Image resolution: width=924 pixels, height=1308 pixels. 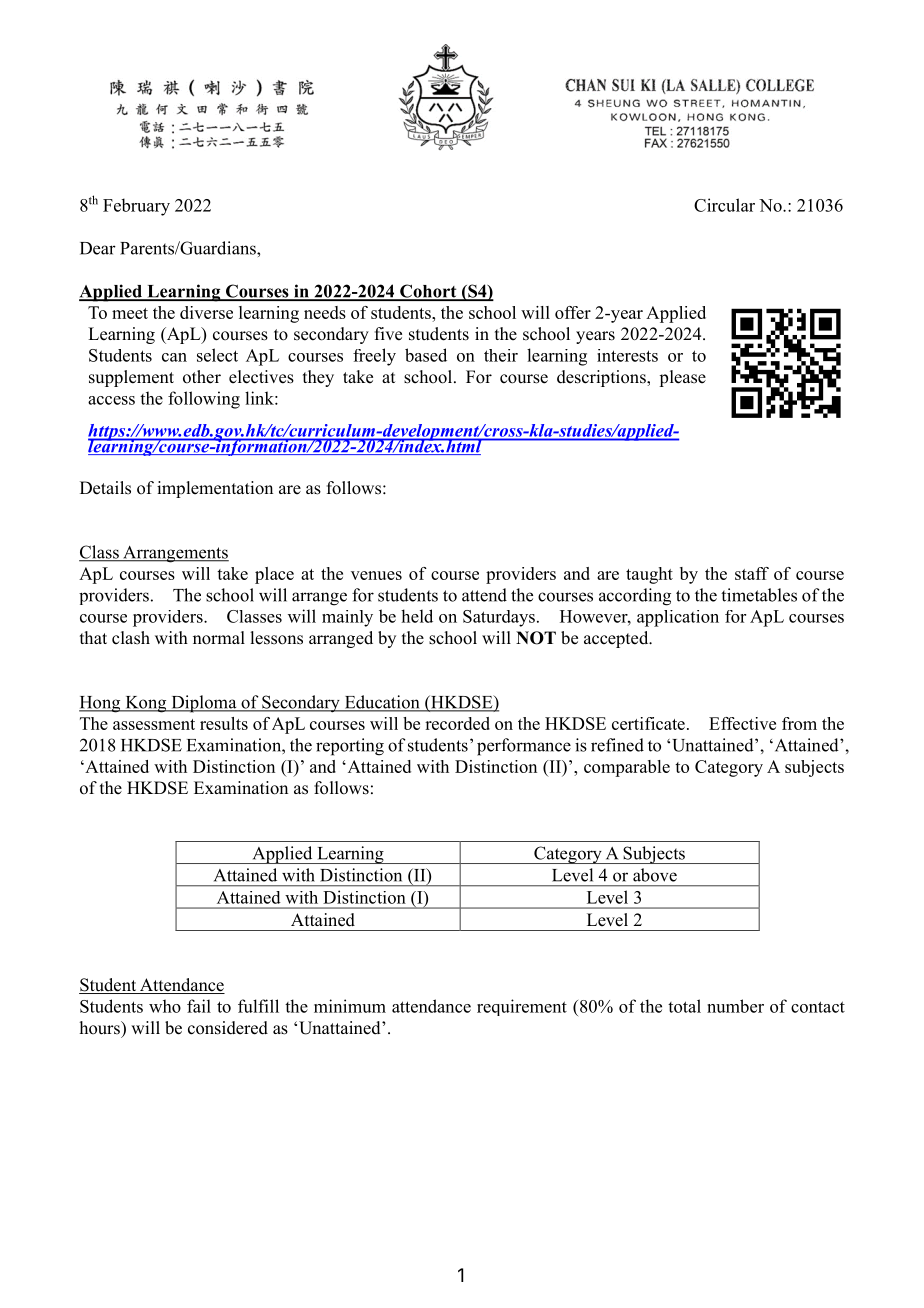 What do you see at coordinates (428, 292) in the screenshot?
I see `Cohort` at bounding box center [428, 292].
